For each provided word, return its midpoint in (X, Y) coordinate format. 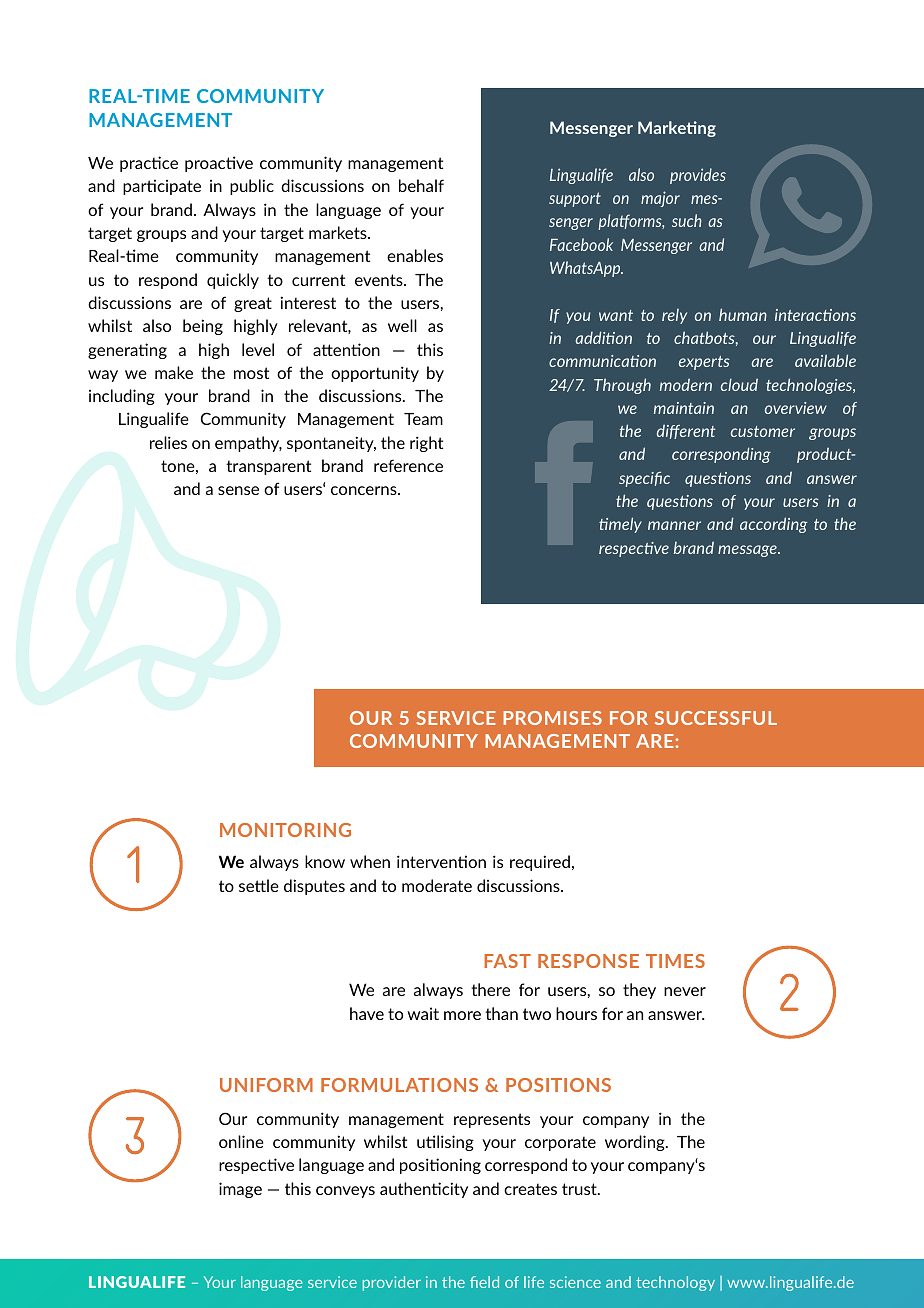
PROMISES (552, 718)
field (484, 1282)
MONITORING (285, 830)
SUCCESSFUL (716, 718)
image (240, 1190)
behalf (421, 185)
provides (698, 176)
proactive (219, 164)
